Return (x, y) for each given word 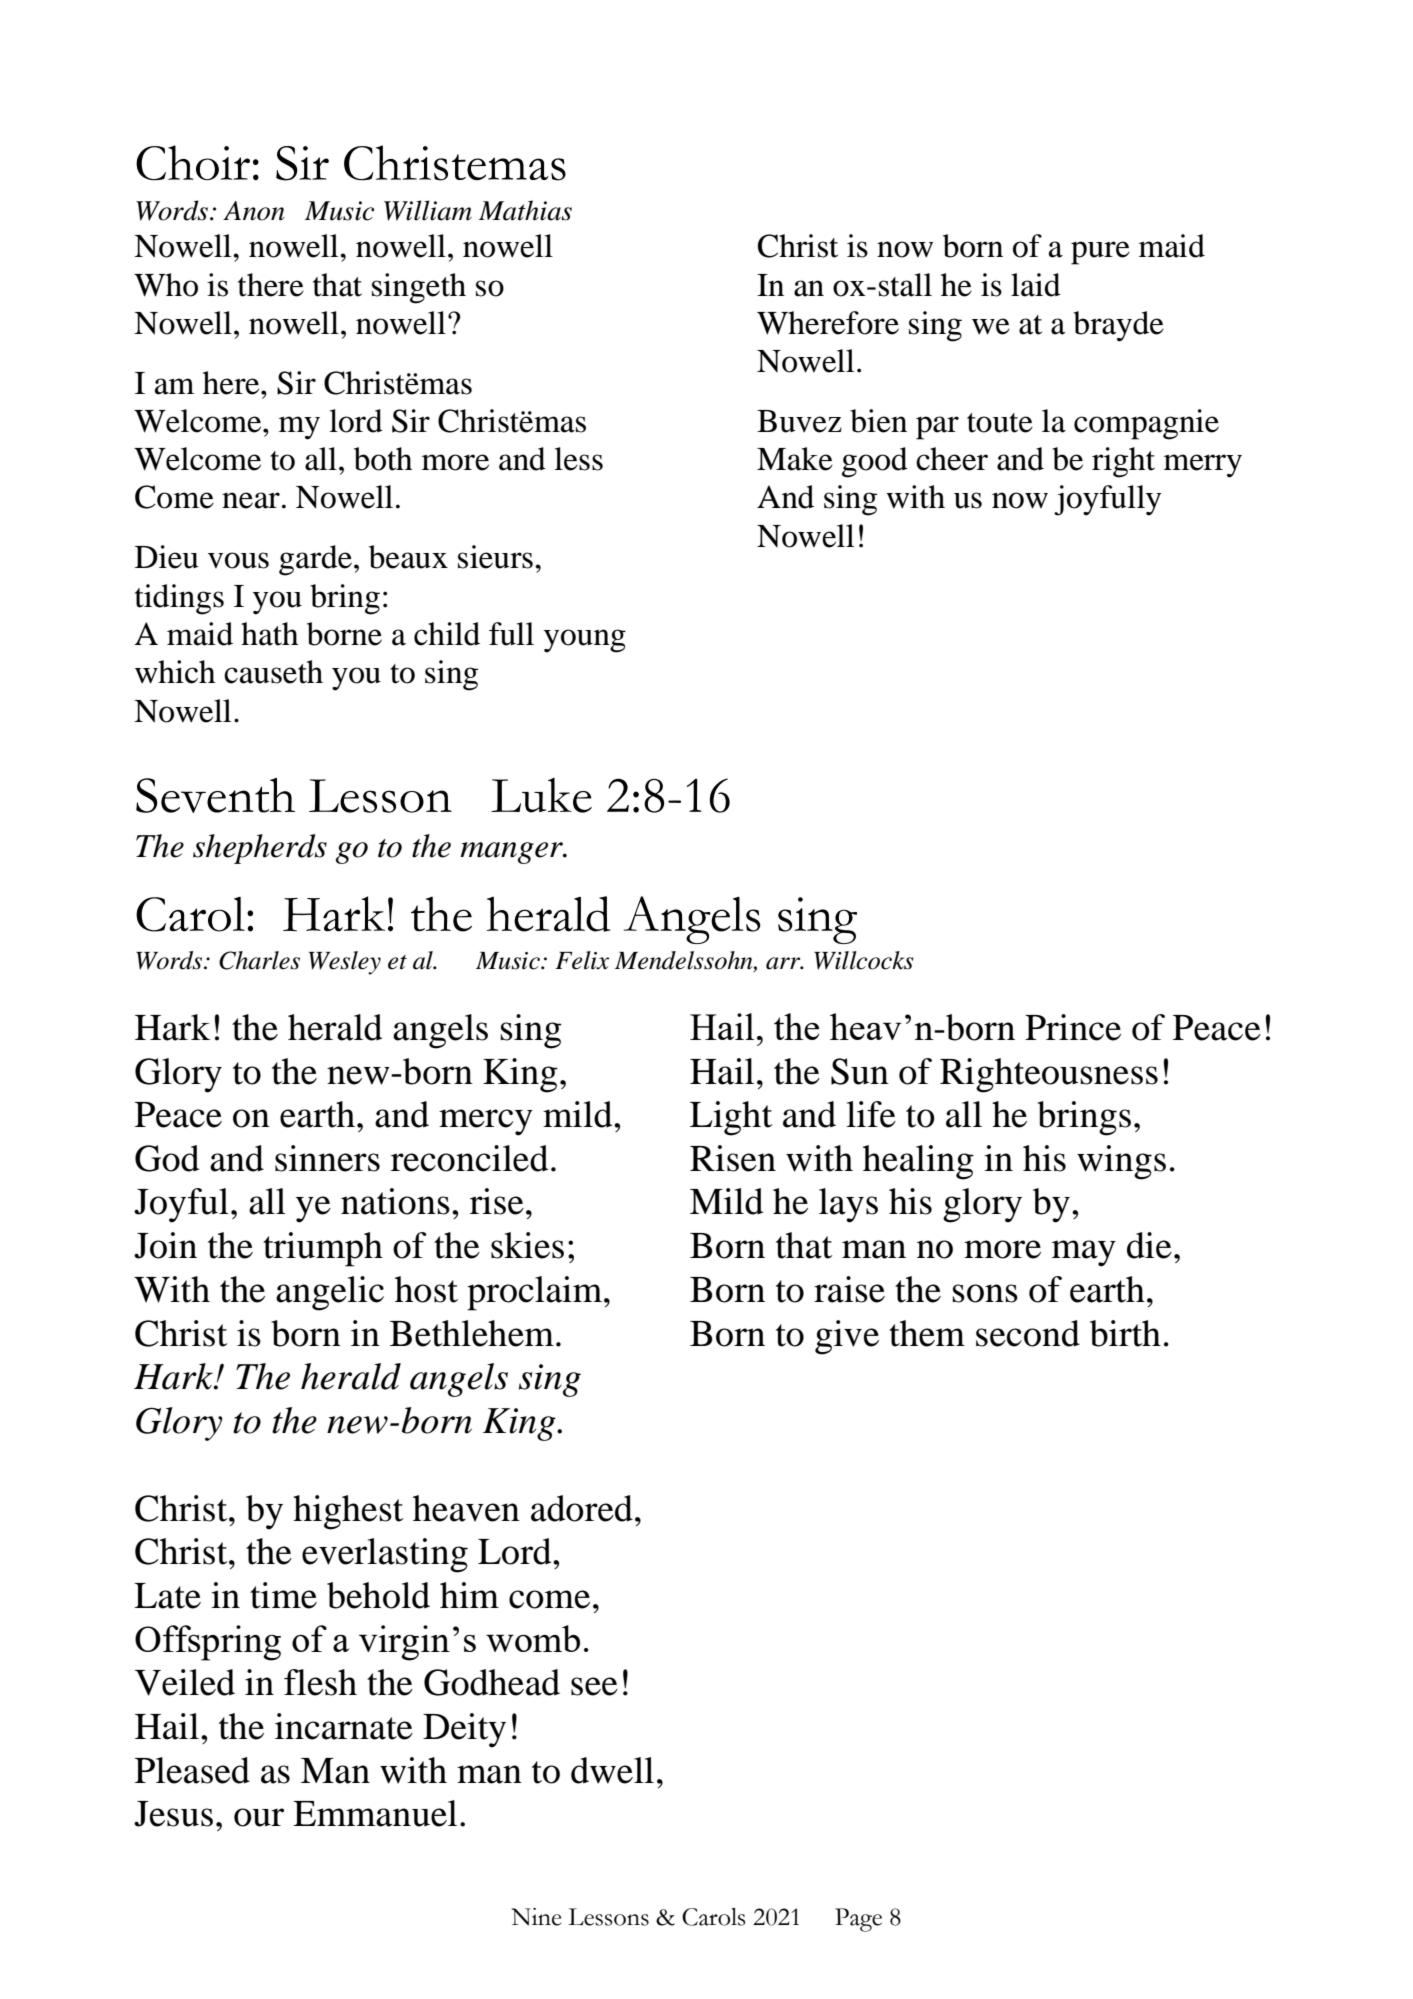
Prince (1073, 1027)
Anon (254, 211)
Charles (259, 960)
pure (1100, 253)
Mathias (525, 210)
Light (731, 1118)
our (259, 1817)
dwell (612, 1770)
